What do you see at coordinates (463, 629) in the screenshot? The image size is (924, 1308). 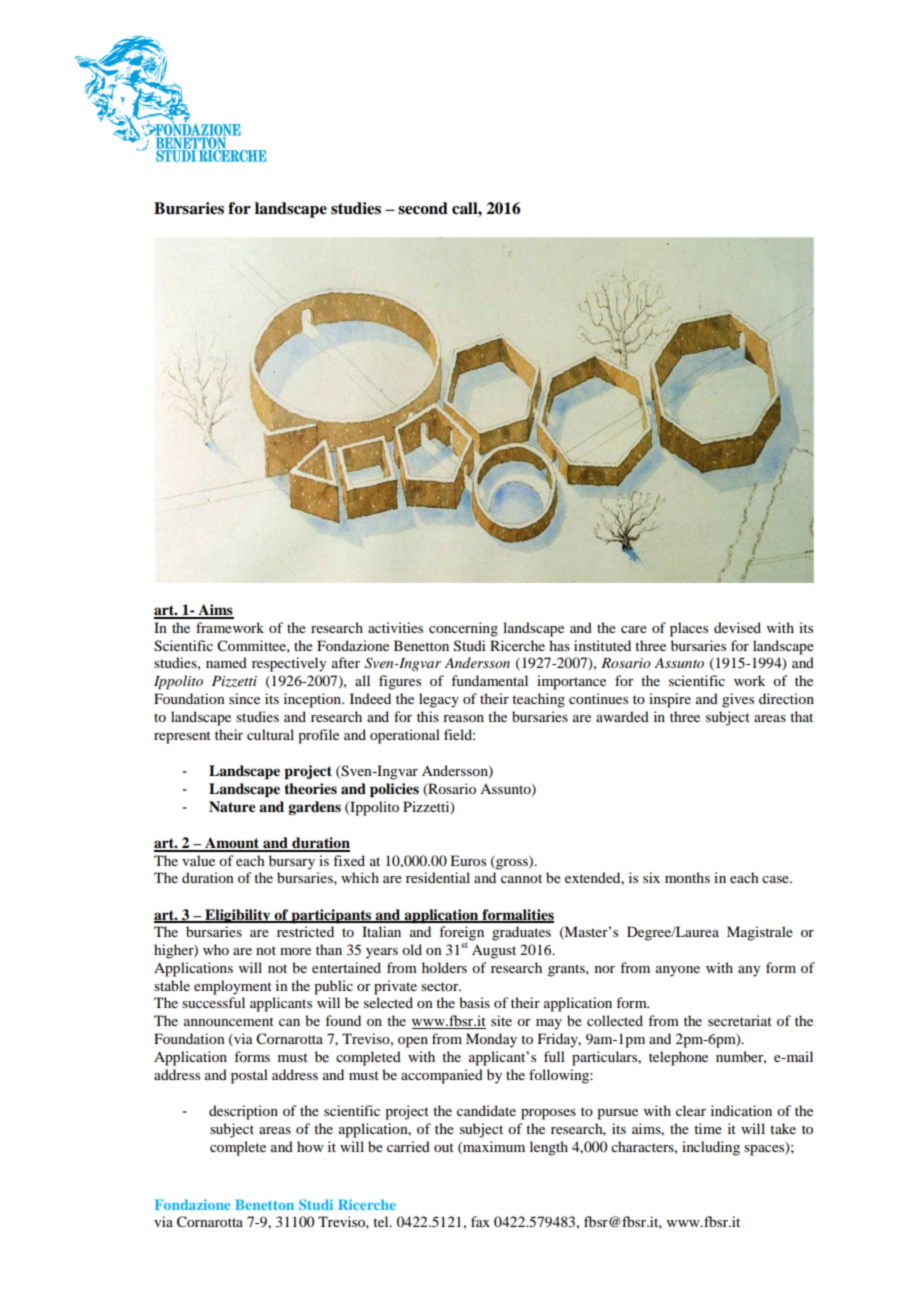 I see `concerning` at bounding box center [463, 629].
